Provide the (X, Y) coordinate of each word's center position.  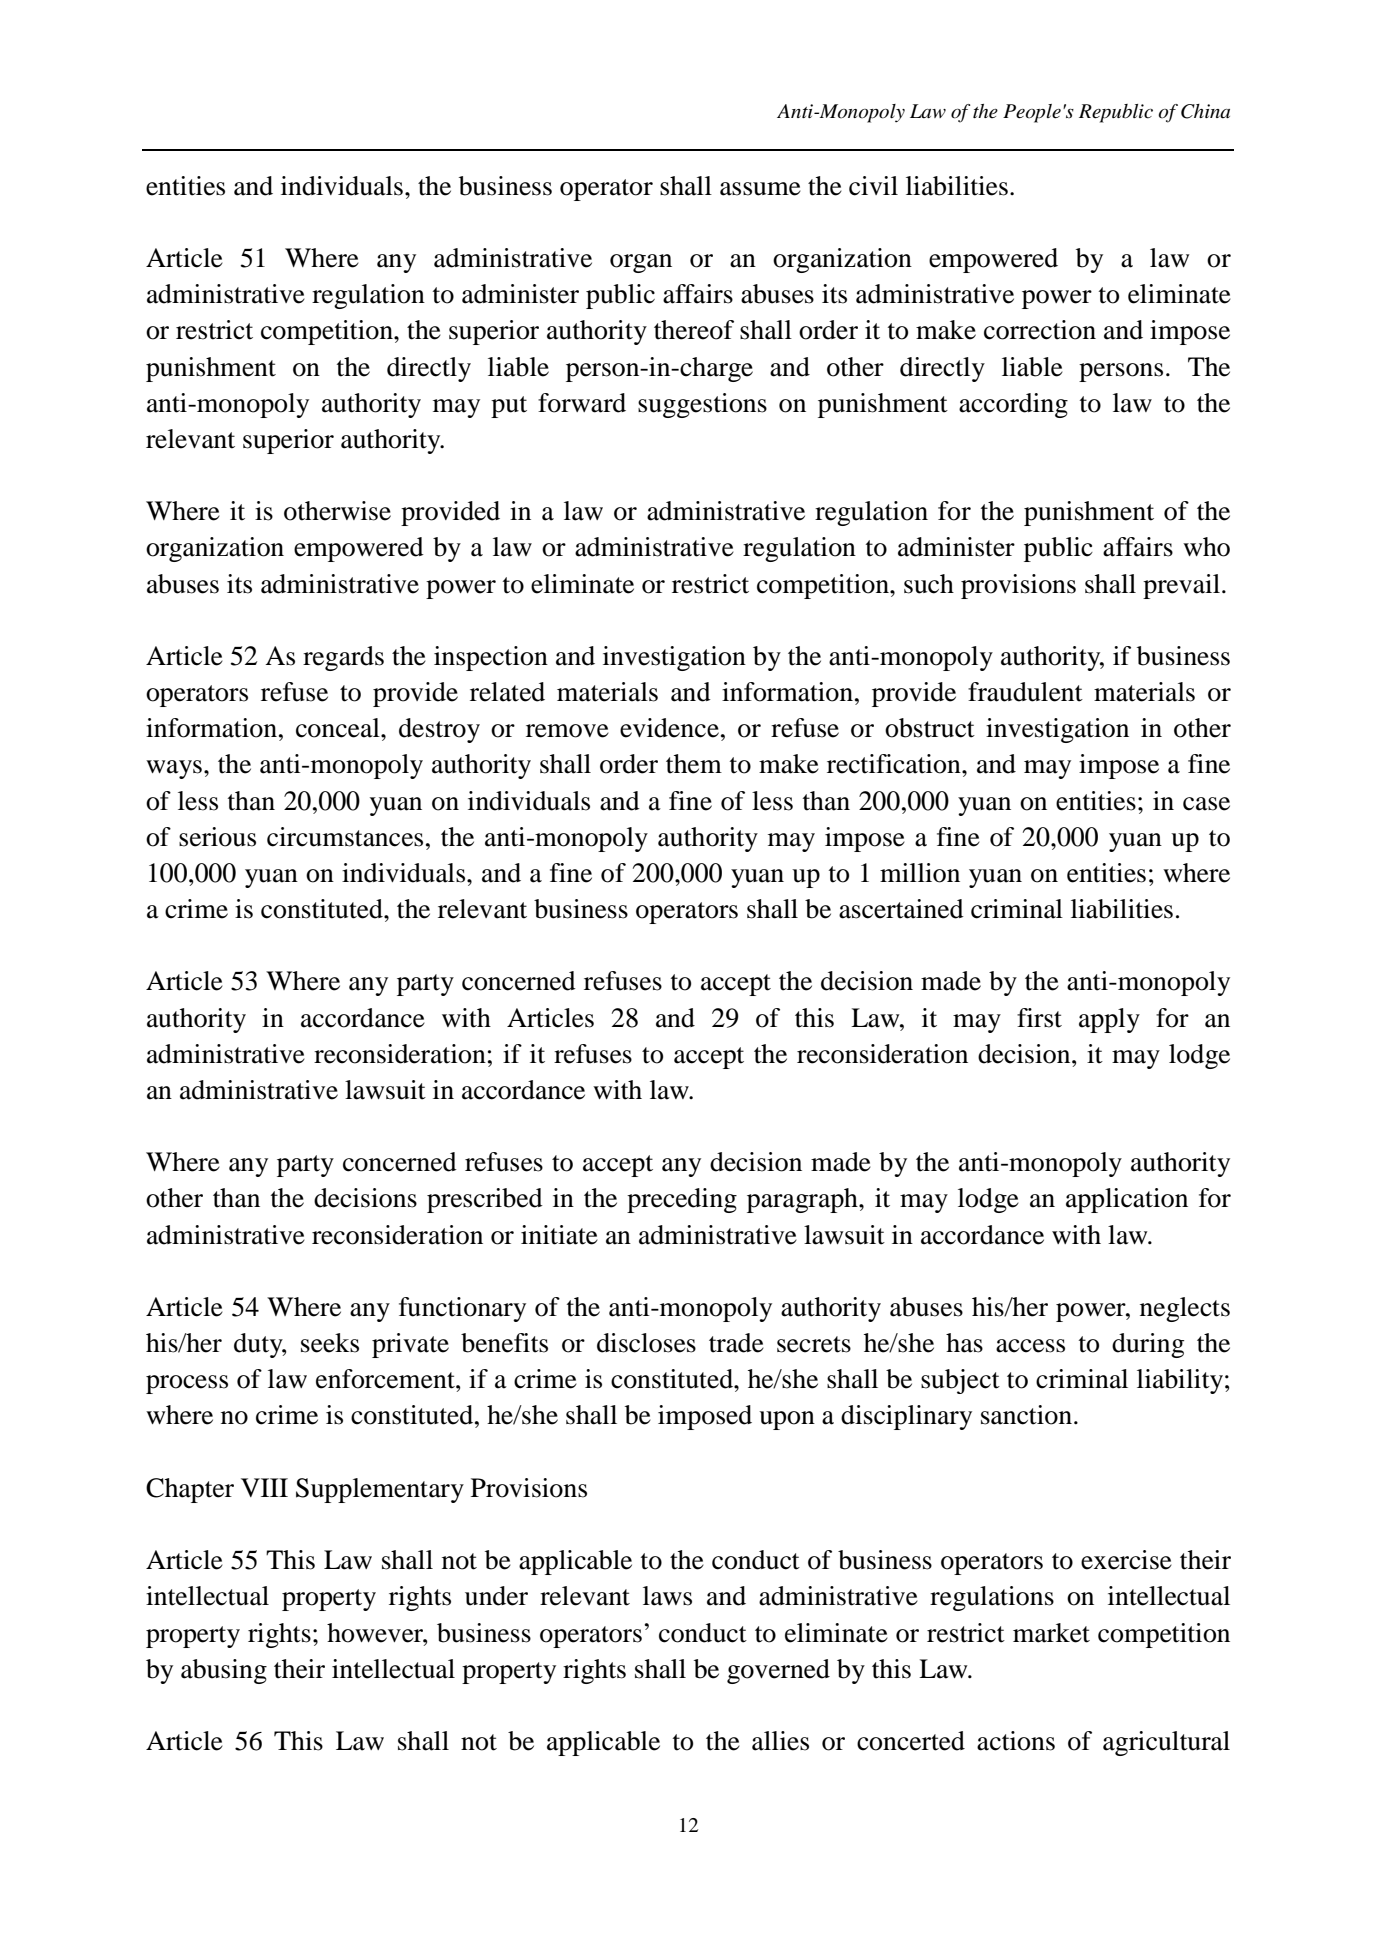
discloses (646, 1343)
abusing (224, 1671)
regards (343, 658)
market (1051, 1633)
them (694, 764)
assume (760, 189)
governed (778, 1671)
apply (1109, 1020)
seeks (330, 1343)
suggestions (702, 405)
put (509, 407)
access (1030, 1346)
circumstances (345, 837)
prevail (1181, 586)
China (1205, 111)
